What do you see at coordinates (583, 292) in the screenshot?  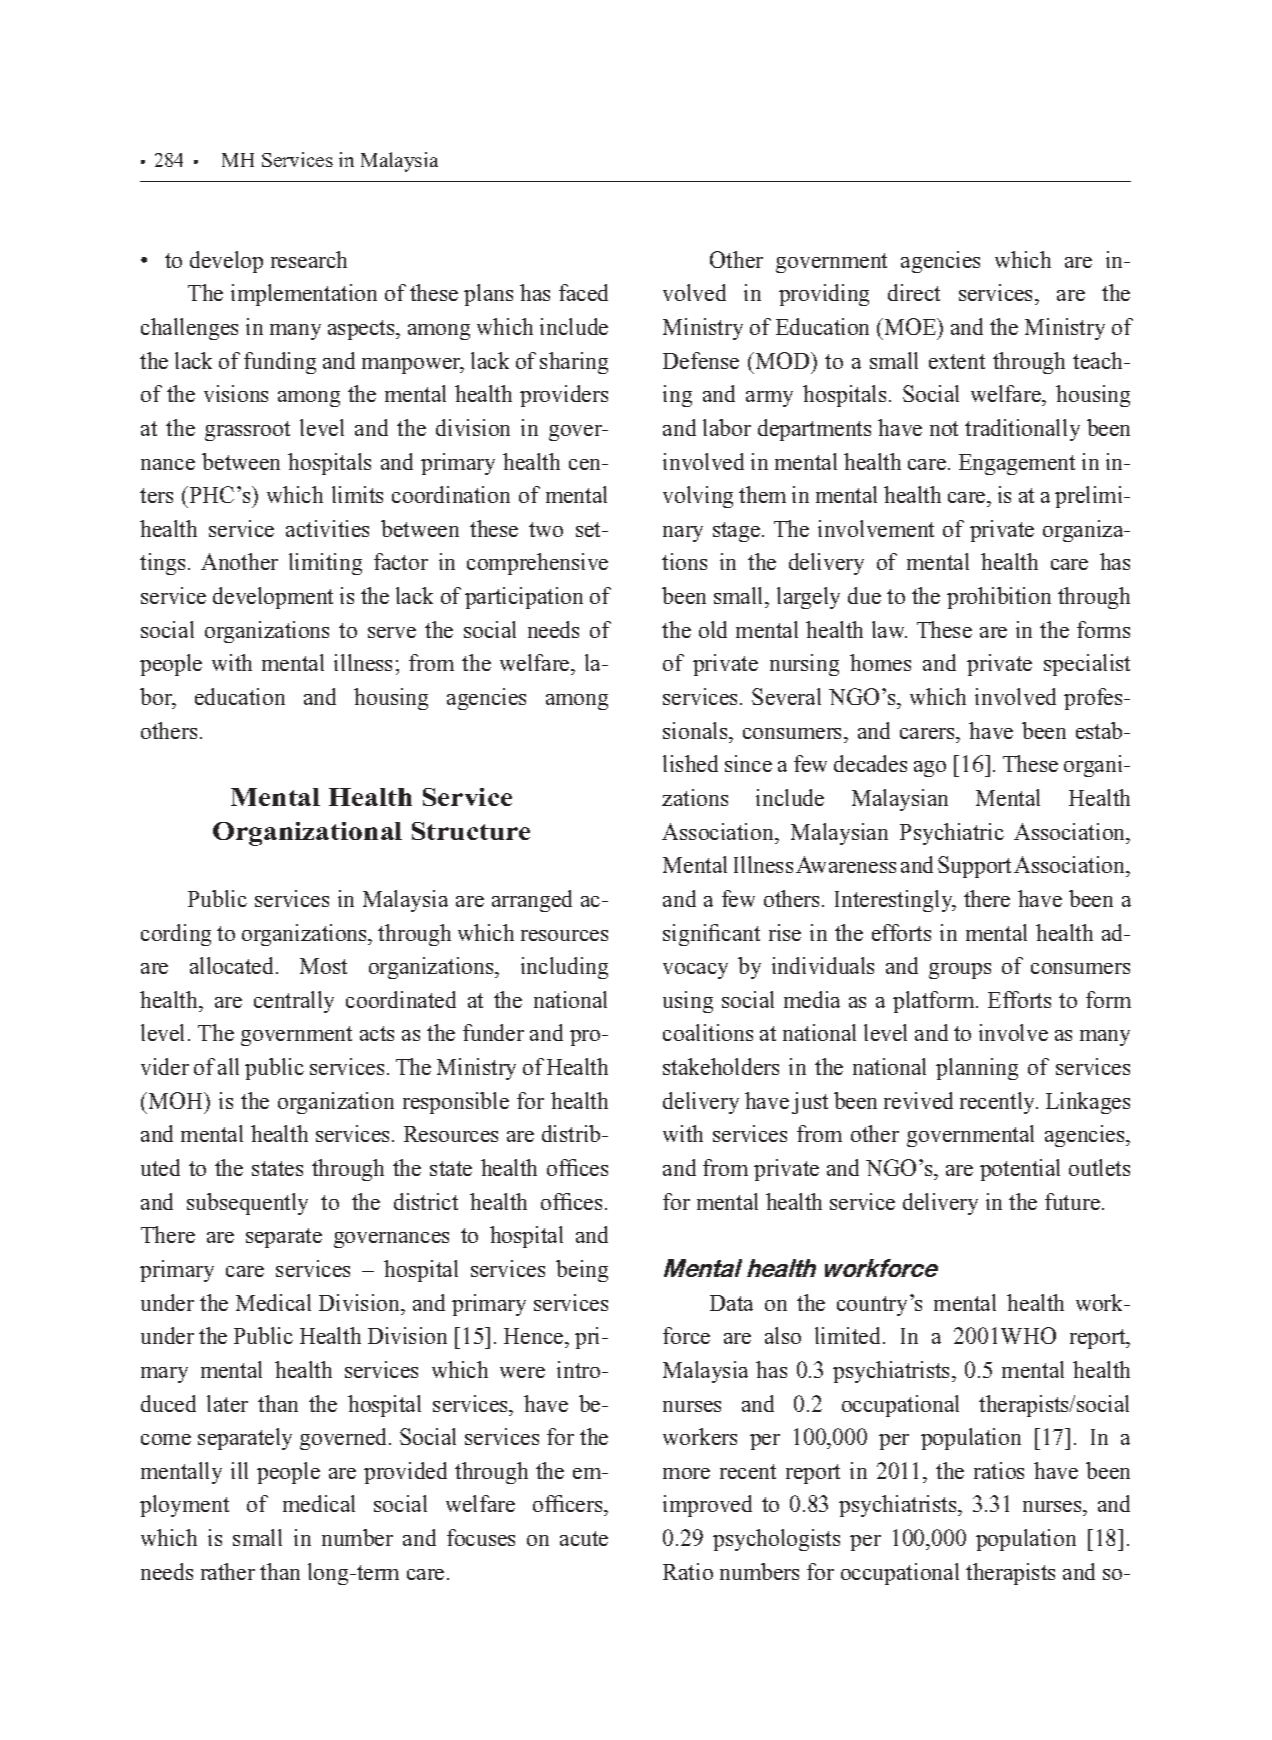 I see `faced` at bounding box center [583, 292].
